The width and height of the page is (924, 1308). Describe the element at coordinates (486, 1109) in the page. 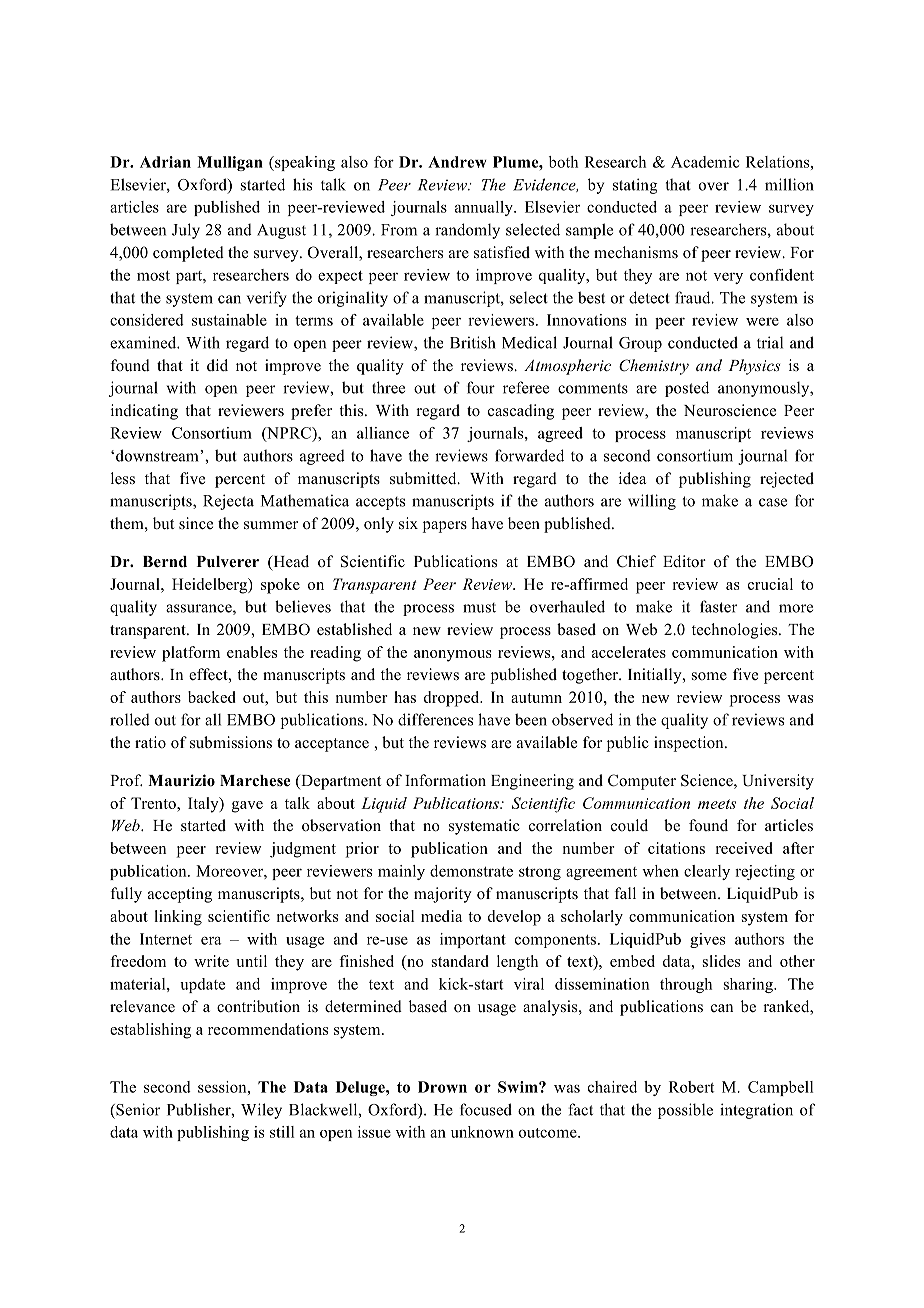

I see `focused` at that location.
